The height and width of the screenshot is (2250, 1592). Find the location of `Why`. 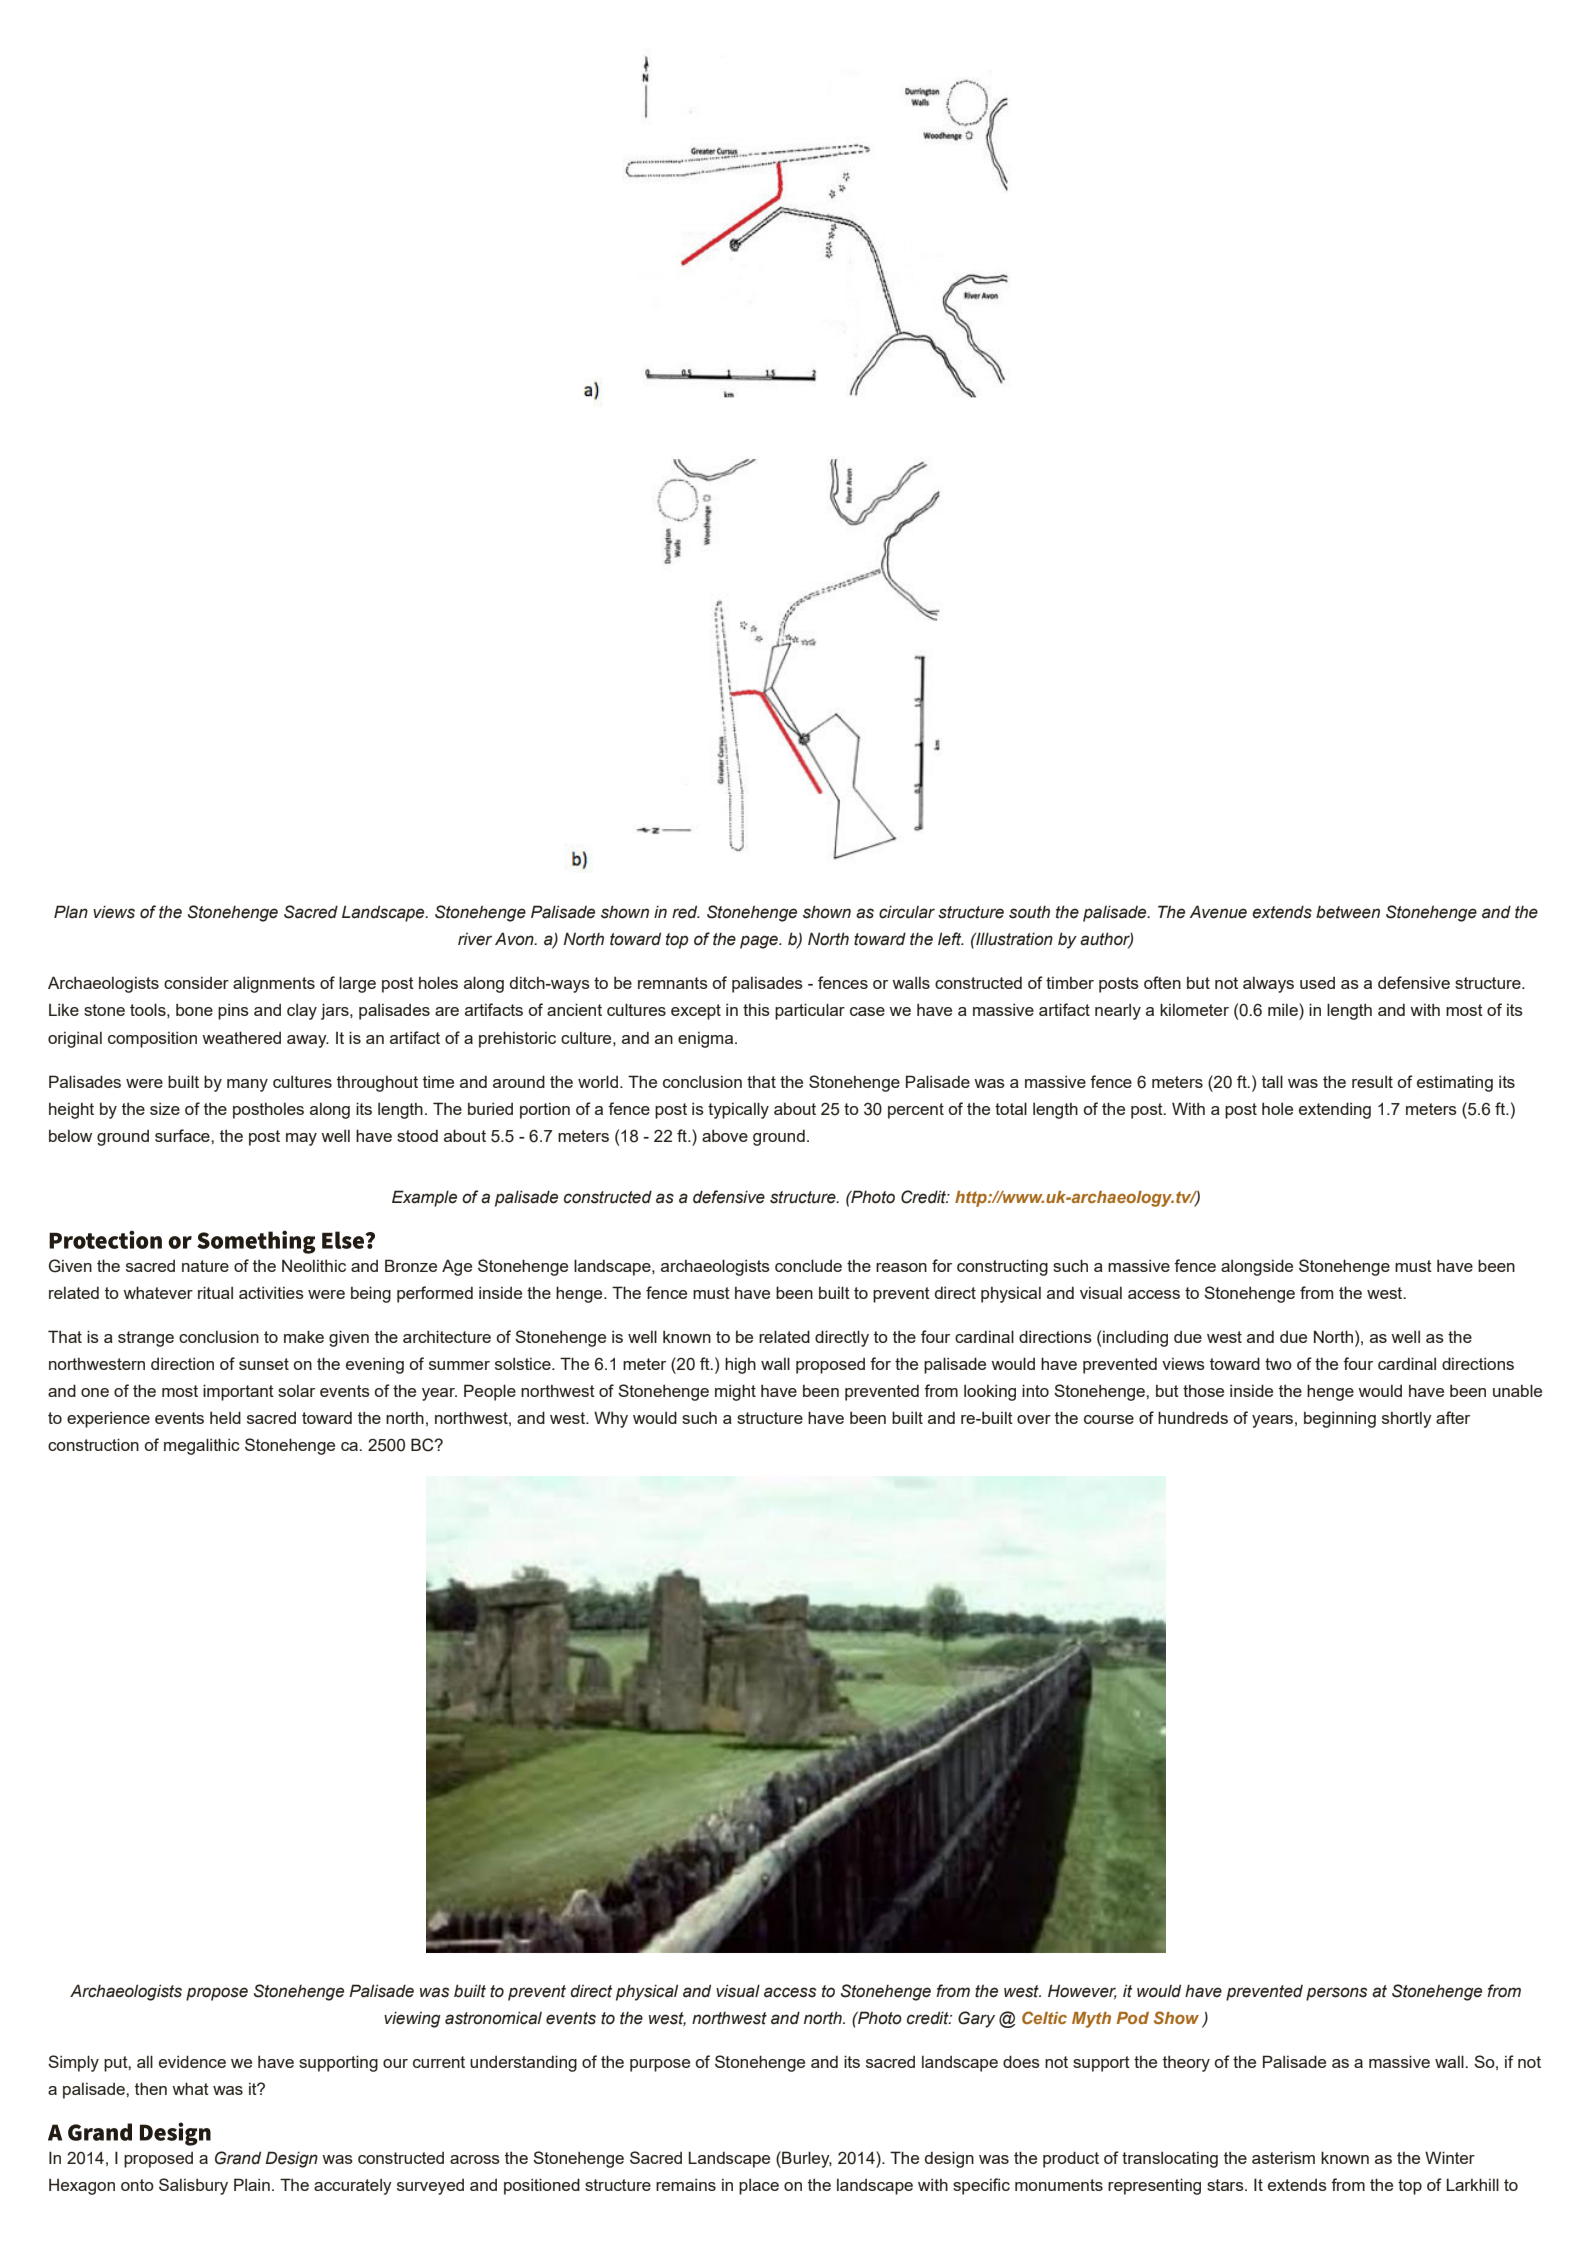

Why is located at coordinates (611, 1419).
